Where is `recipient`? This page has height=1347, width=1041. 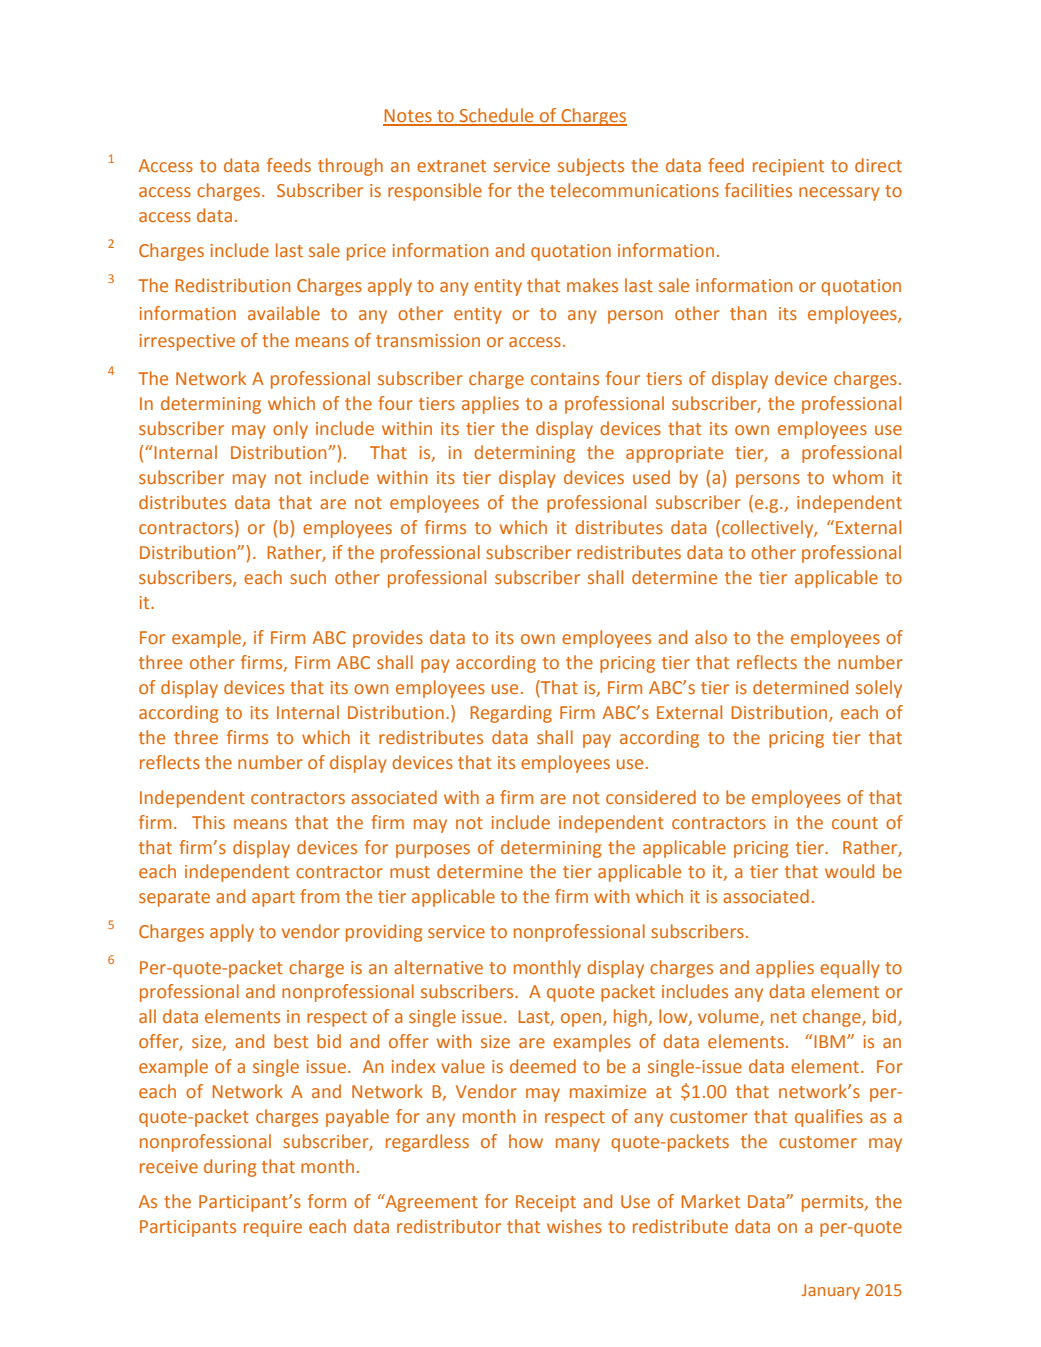 recipient is located at coordinates (788, 167).
